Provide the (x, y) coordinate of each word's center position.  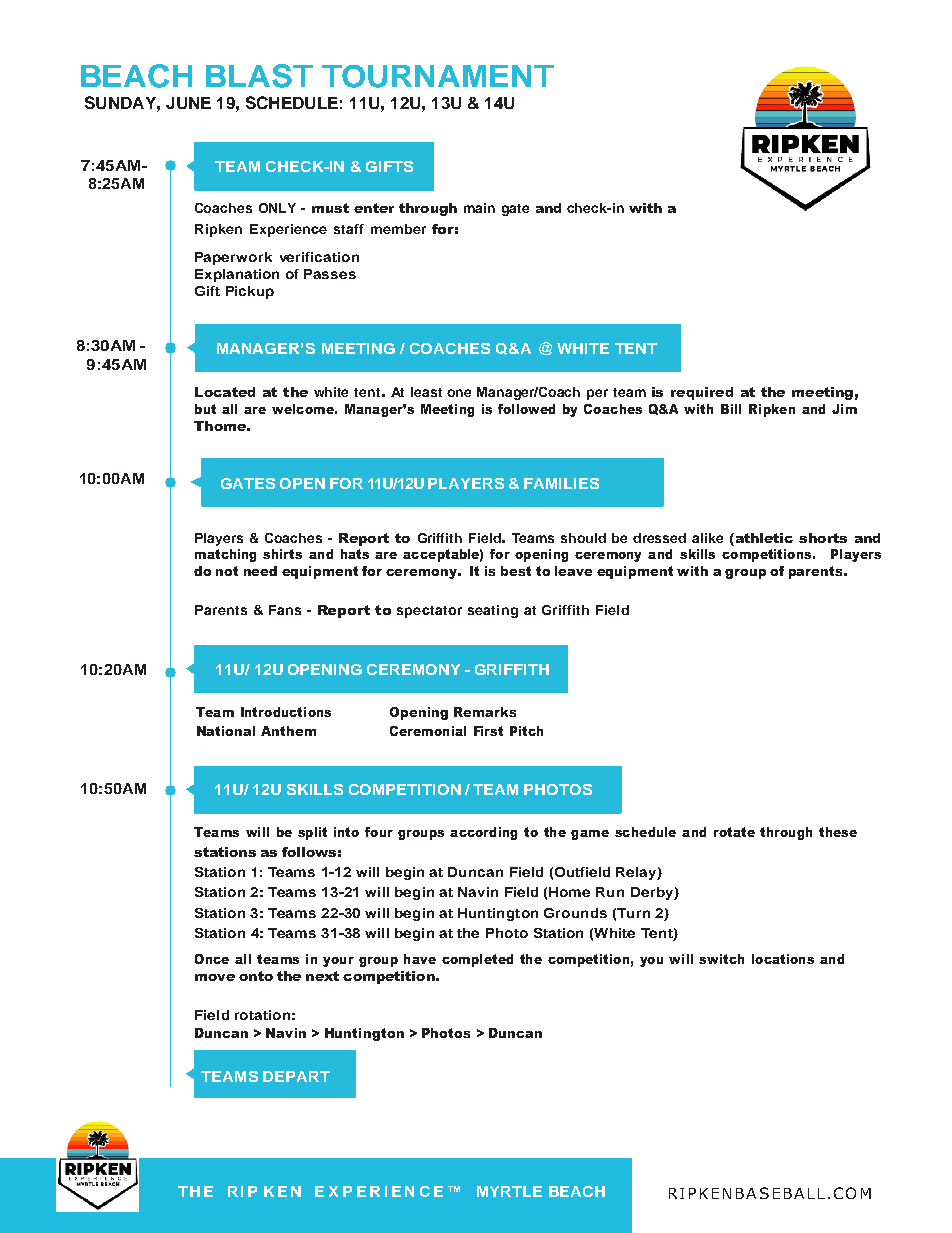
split (312, 833)
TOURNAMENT (438, 76)
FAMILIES (561, 483)
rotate (734, 832)
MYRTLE (509, 1191)
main (479, 208)
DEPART (296, 1076)
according (483, 833)
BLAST (259, 76)
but (205, 409)
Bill (731, 409)
